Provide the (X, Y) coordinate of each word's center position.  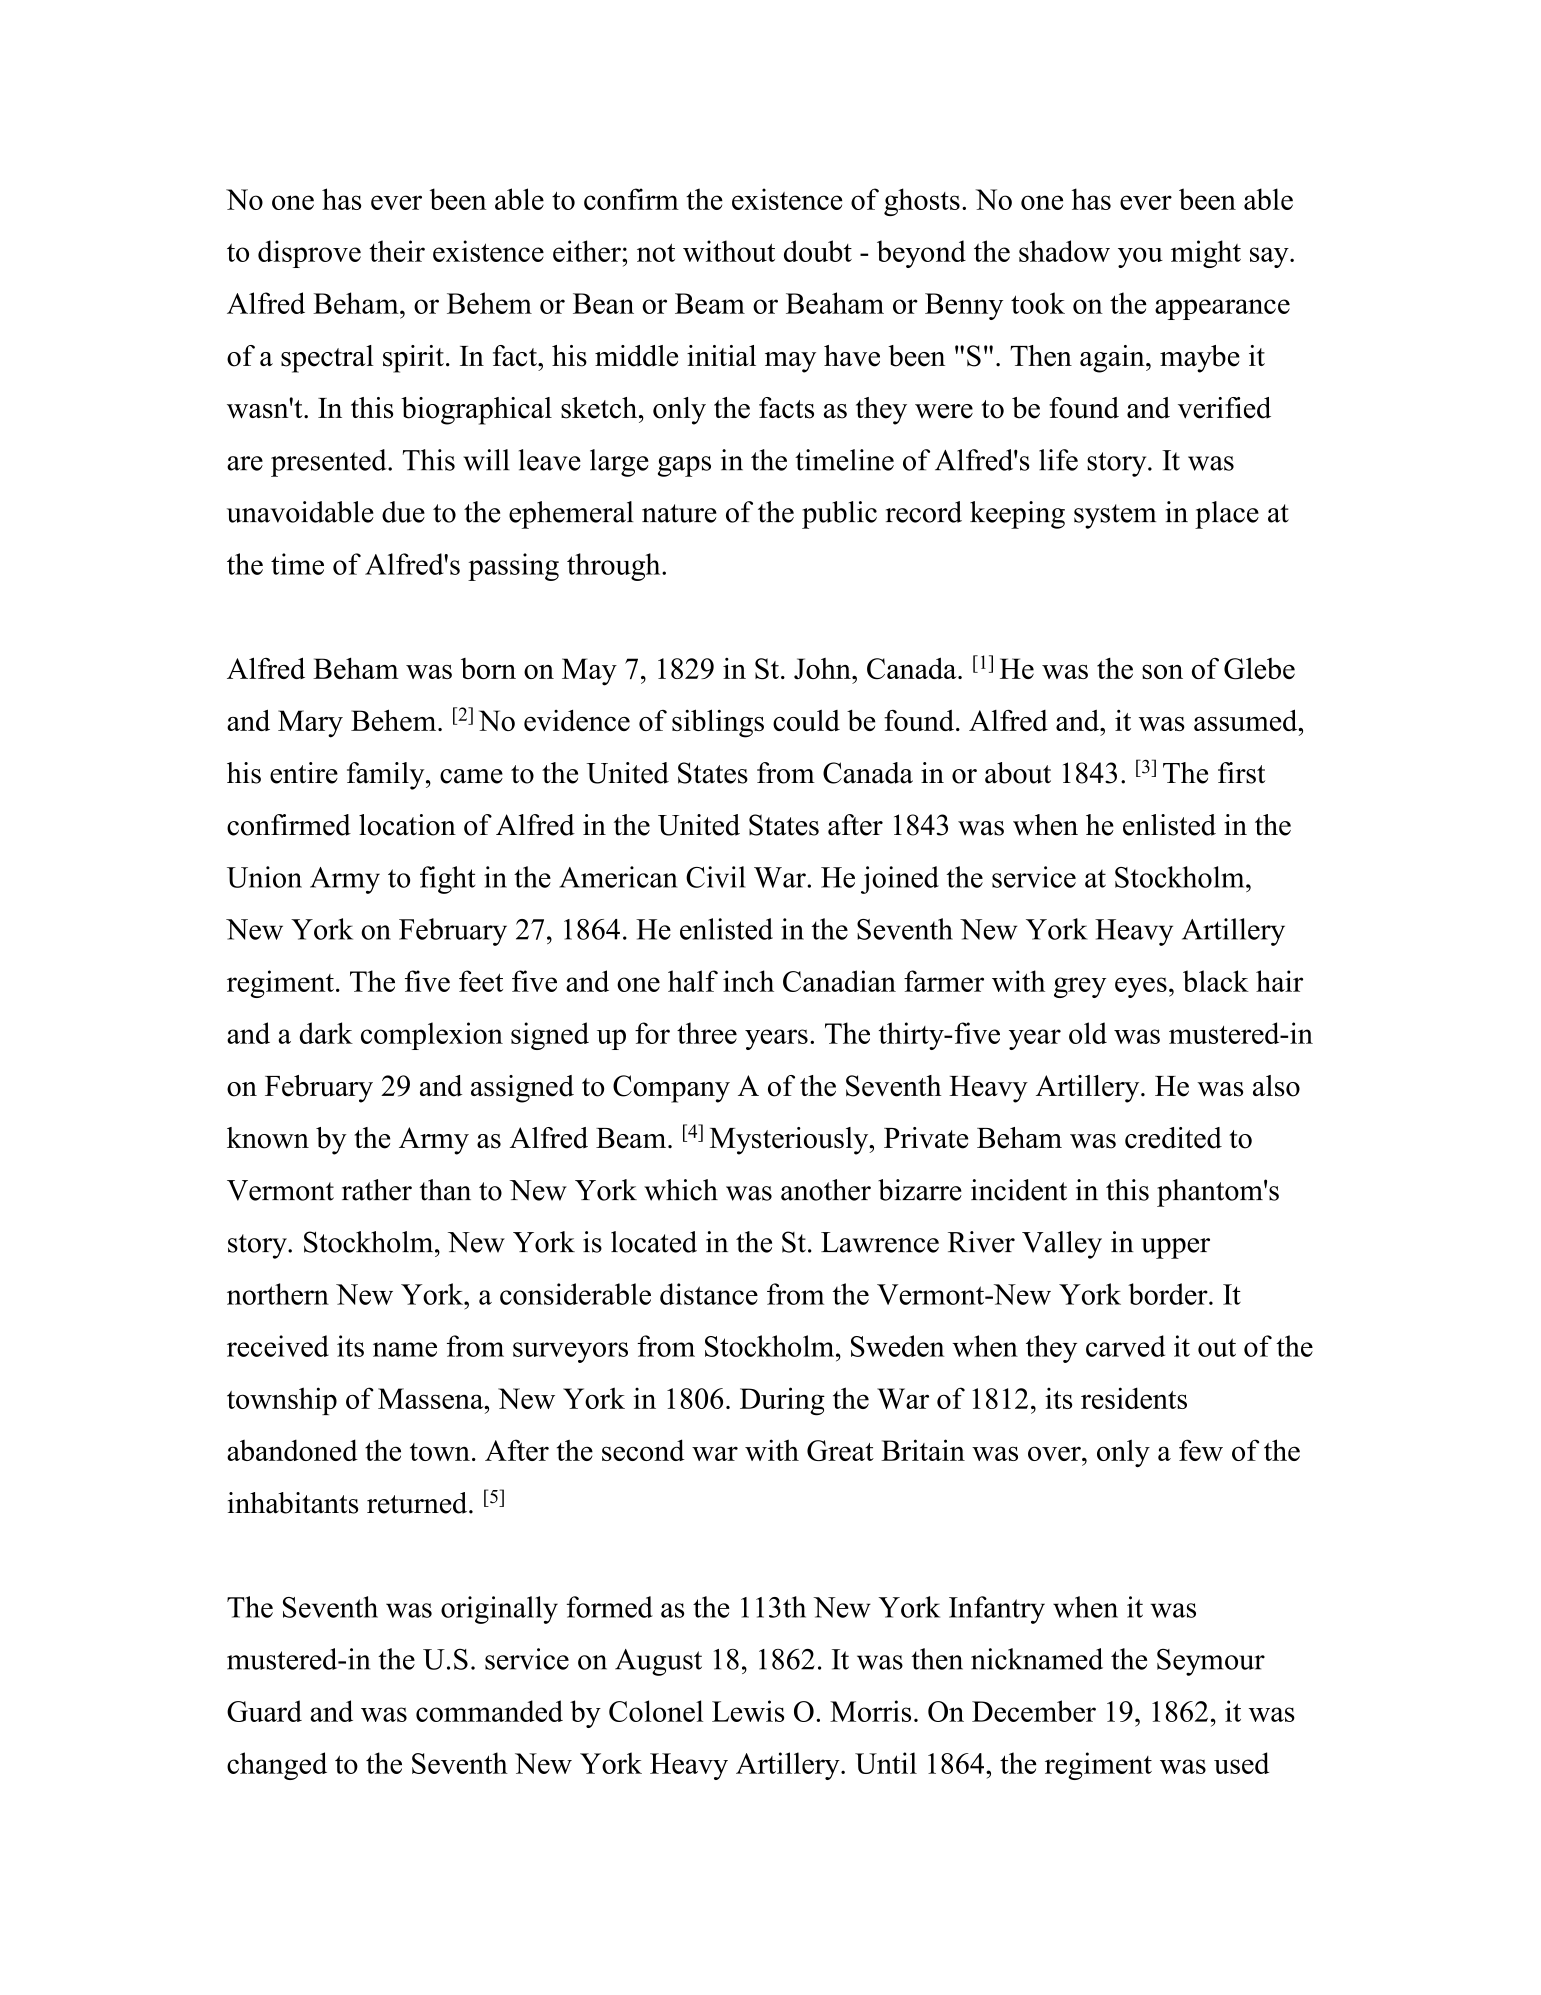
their (397, 251)
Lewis (748, 1711)
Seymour (1211, 1662)
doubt (818, 251)
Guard (264, 1711)
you (1140, 257)
